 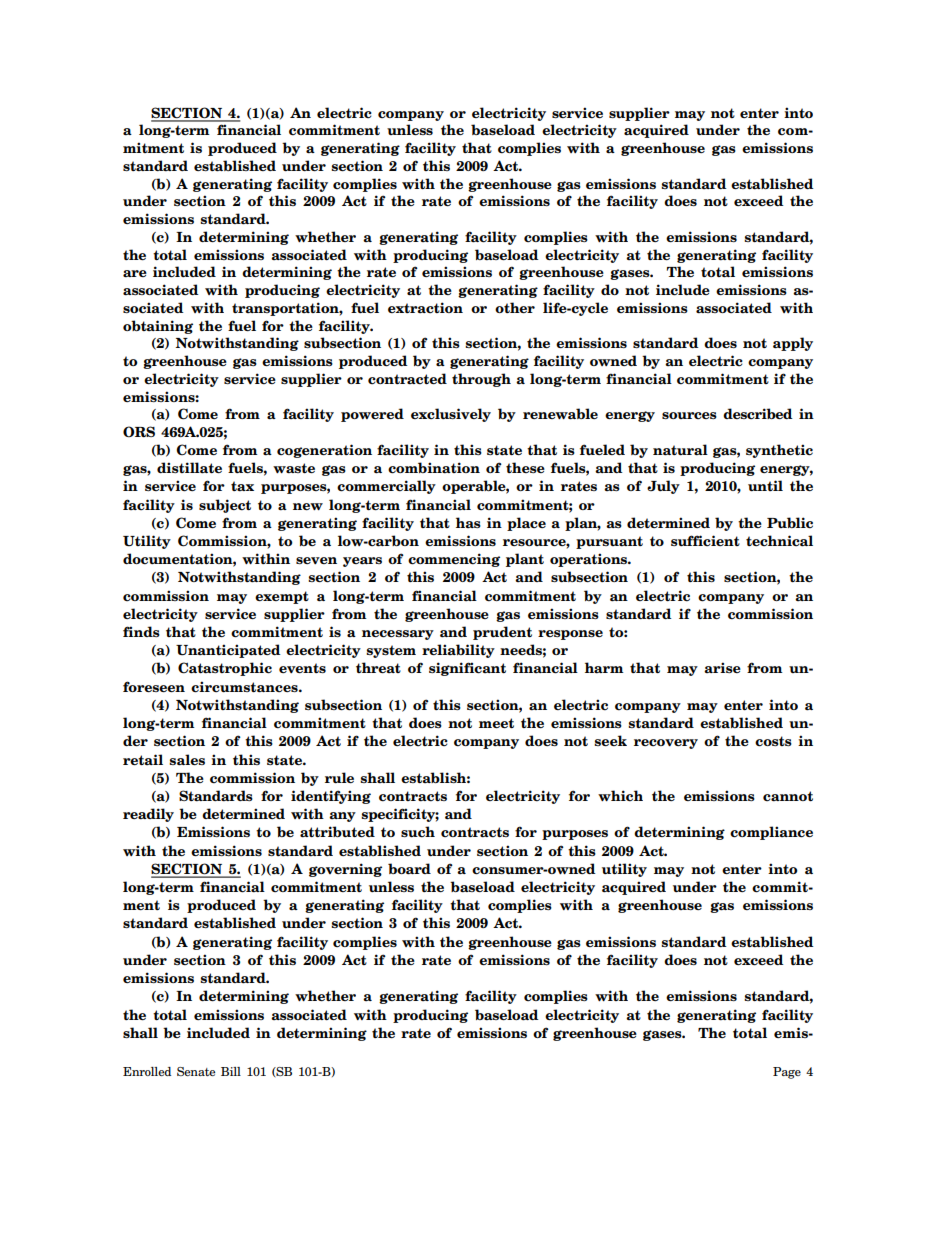 What do you see at coordinates (158, 327) in the page?
I see `obtaining` at bounding box center [158, 327].
